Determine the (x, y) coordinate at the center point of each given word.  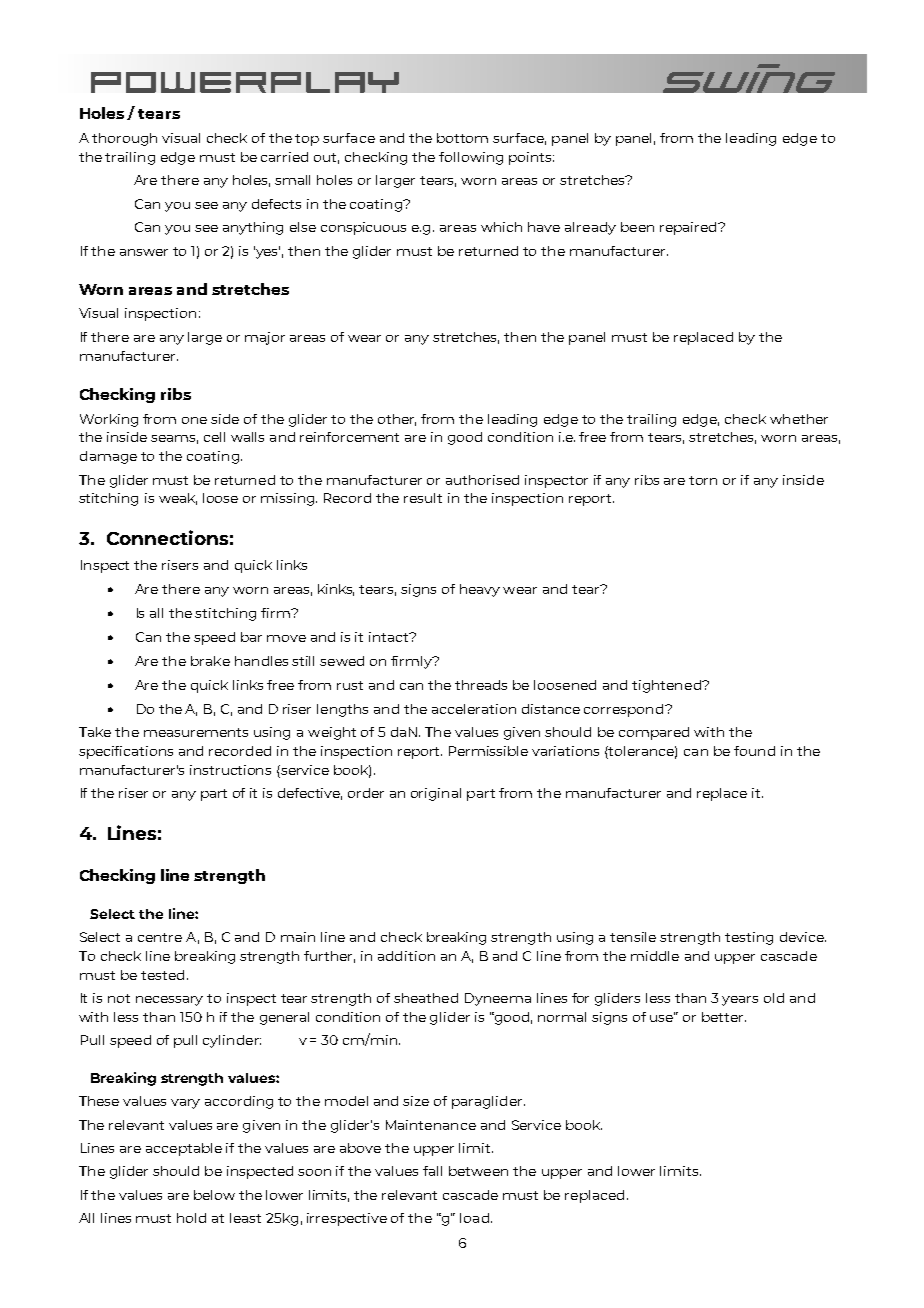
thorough (124, 139)
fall (432, 1171)
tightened (667, 686)
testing (749, 938)
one (194, 420)
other (397, 420)
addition (406, 956)
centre (160, 937)
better (724, 1017)
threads (481, 685)
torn (703, 480)
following (471, 158)
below (214, 1195)
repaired (689, 228)
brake (210, 661)
